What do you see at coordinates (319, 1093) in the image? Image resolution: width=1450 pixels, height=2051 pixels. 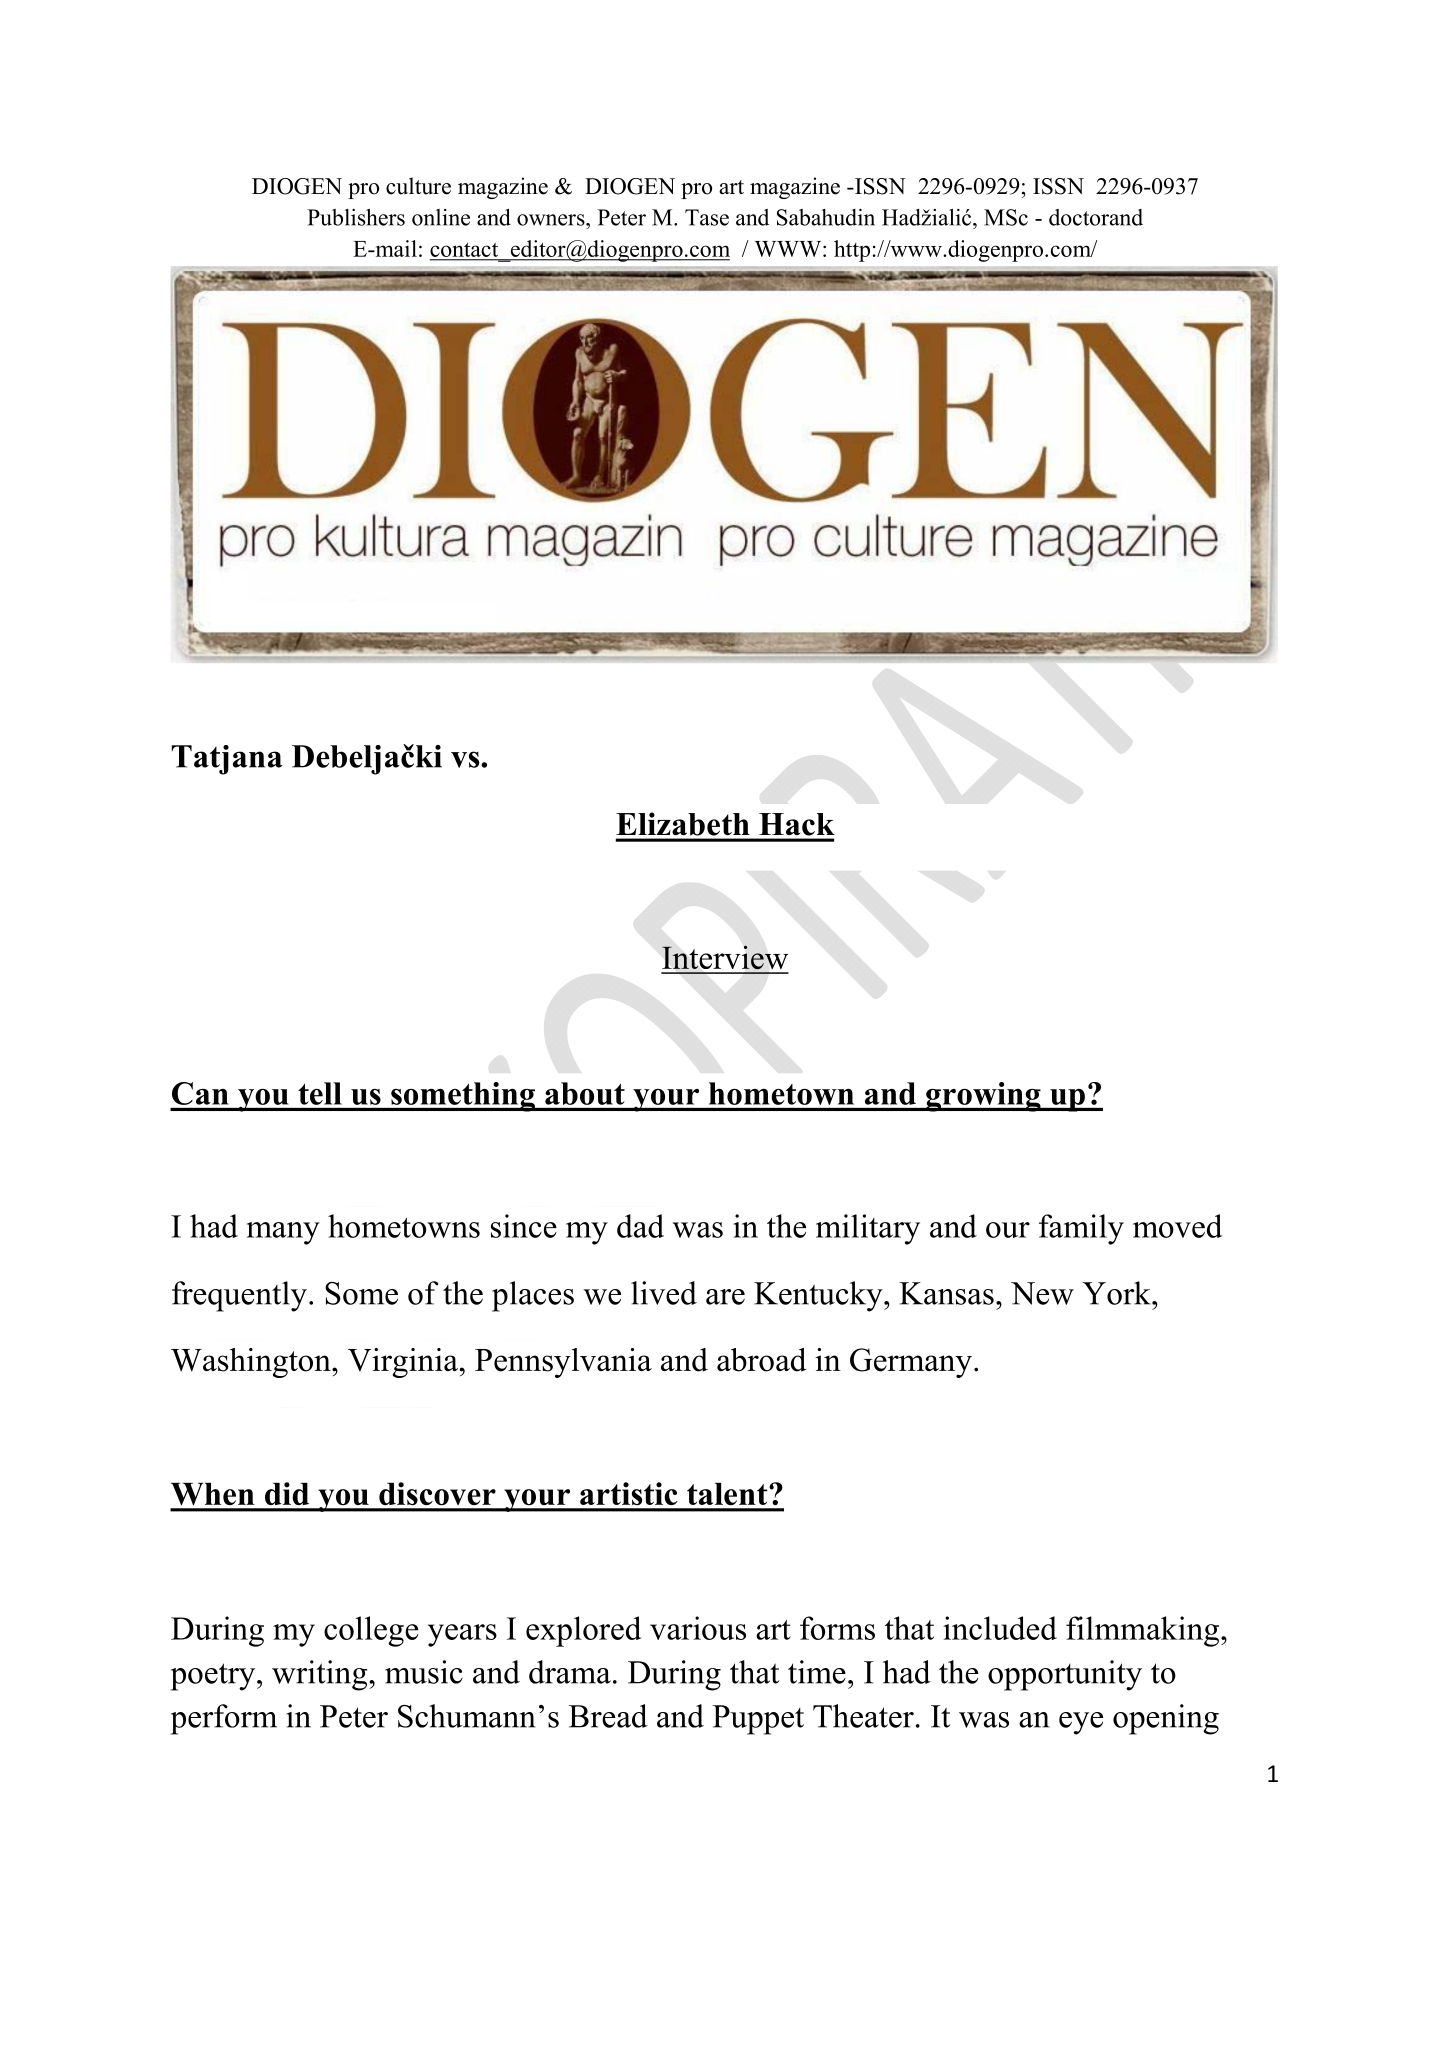 I see `tell` at bounding box center [319, 1093].
